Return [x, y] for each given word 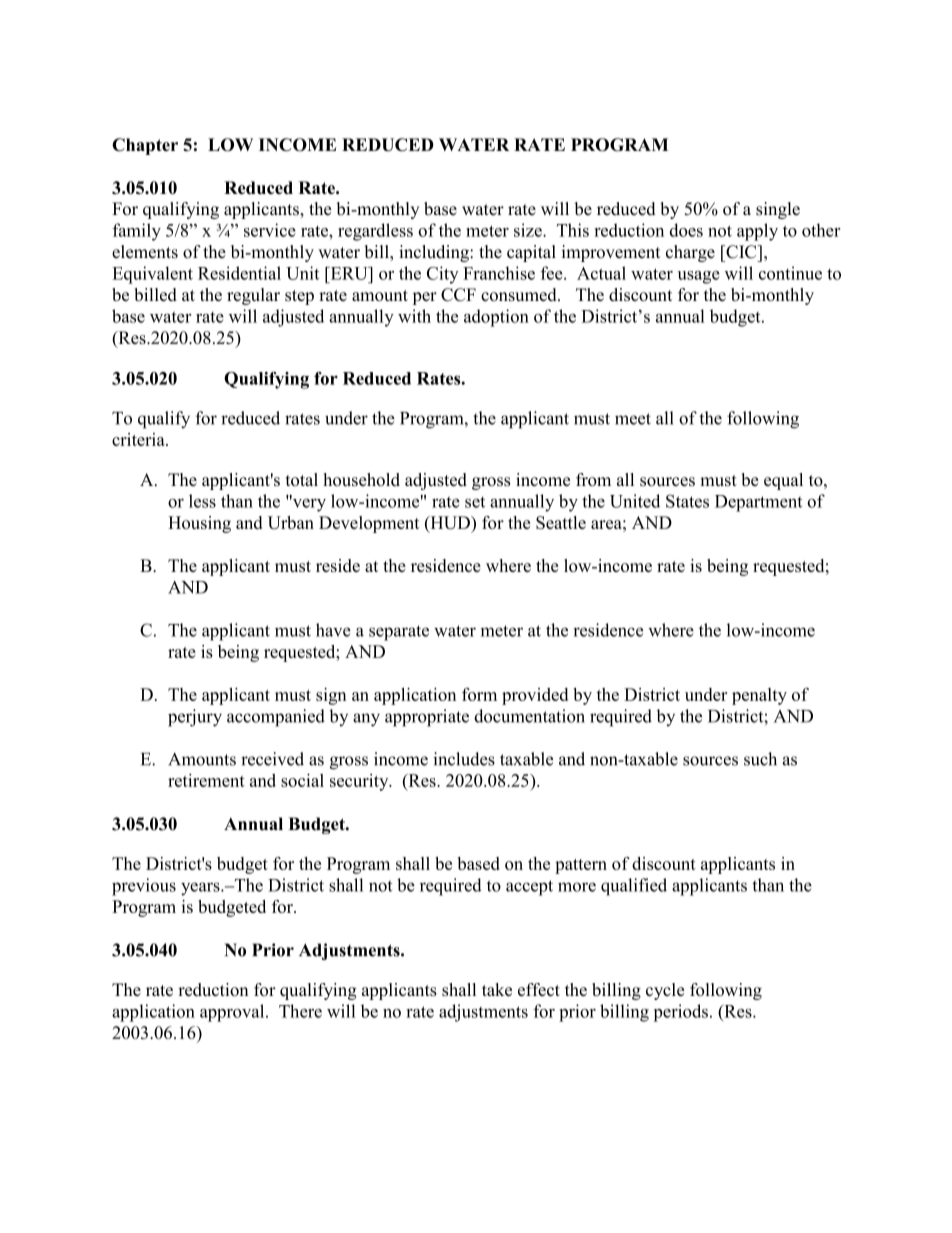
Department [758, 503]
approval [233, 1013]
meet [633, 419]
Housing [199, 524]
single [778, 210]
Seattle [561, 522]
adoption [496, 318]
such [760, 759]
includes [464, 759]
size [529, 230]
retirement [206, 780]
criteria [139, 439]
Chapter [145, 146]
